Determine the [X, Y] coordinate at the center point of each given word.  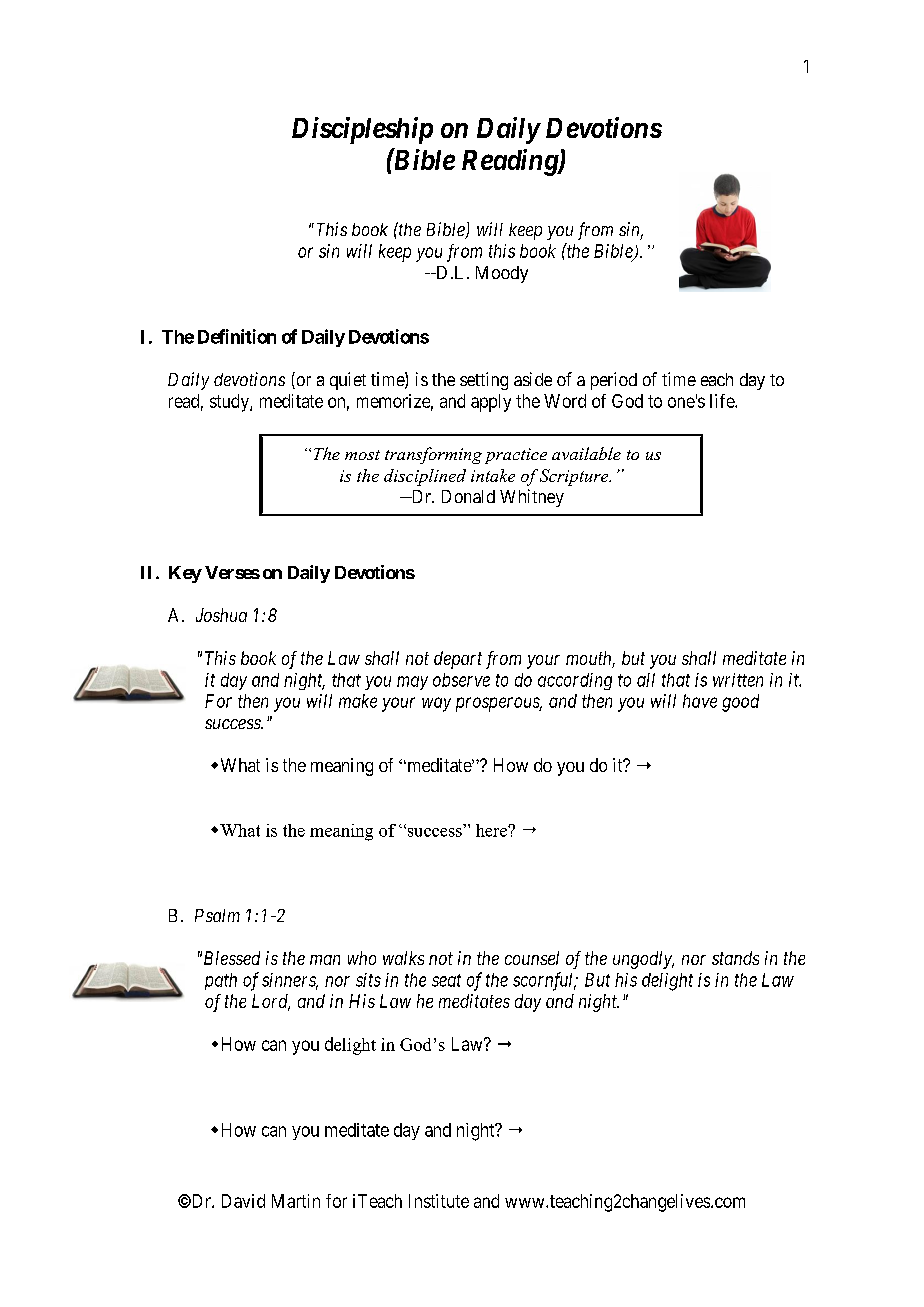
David [243, 1201]
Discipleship [362, 130]
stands [735, 958]
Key [185, 574]
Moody [502, 274]
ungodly [643, 960]
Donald [468, 496]
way [436, 704]
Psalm [217, 915]
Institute [439, 1201]
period [614, 381]
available [586, 453]
